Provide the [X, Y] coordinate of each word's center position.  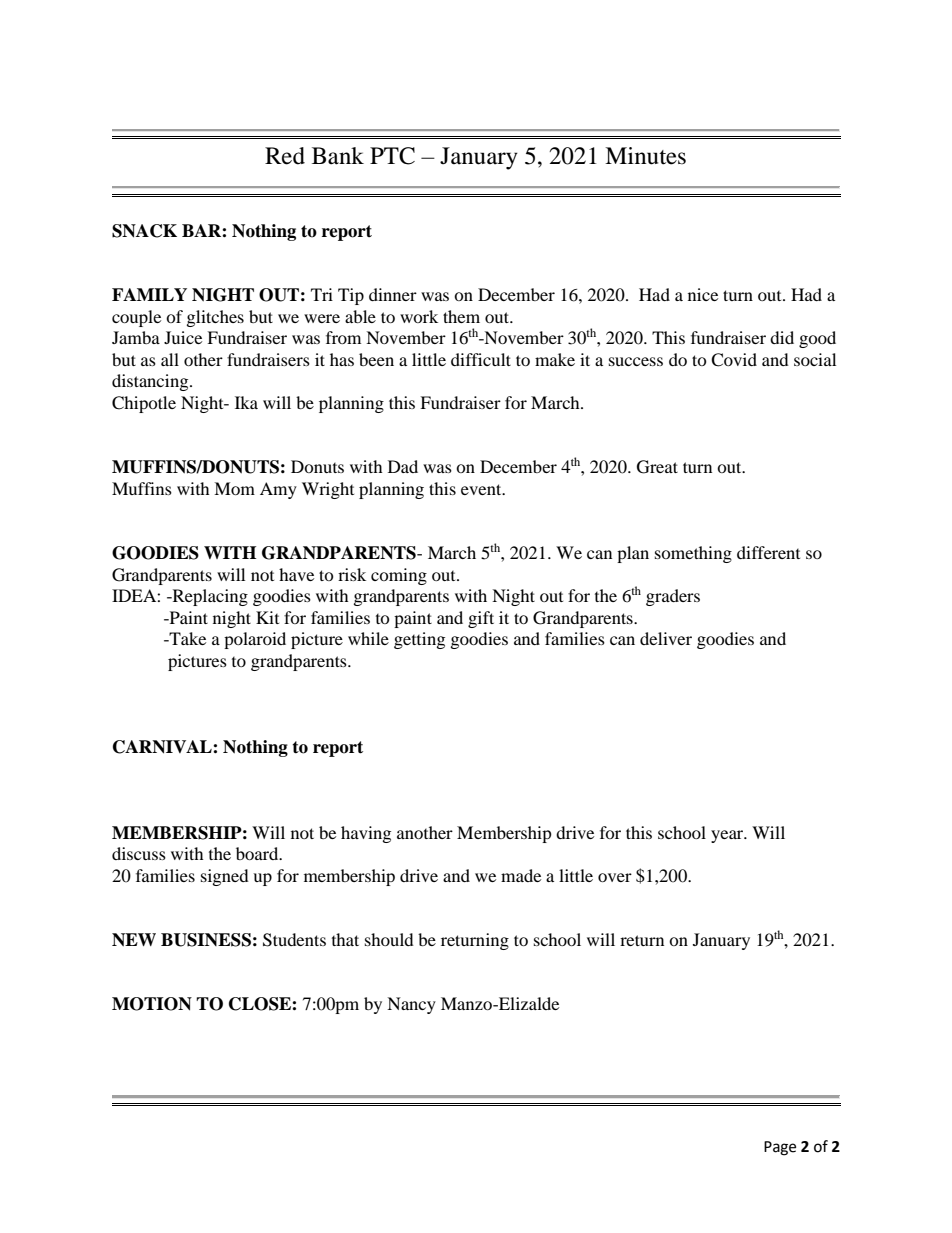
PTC [392, 156]
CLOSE [261, 1004]
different [768, 552]
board [258, 853]
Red [285, 156]
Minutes [645, 156]
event [482, 489]
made [521, 875]
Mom [234, 488]
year [728, 836]
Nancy [411, 1005]
